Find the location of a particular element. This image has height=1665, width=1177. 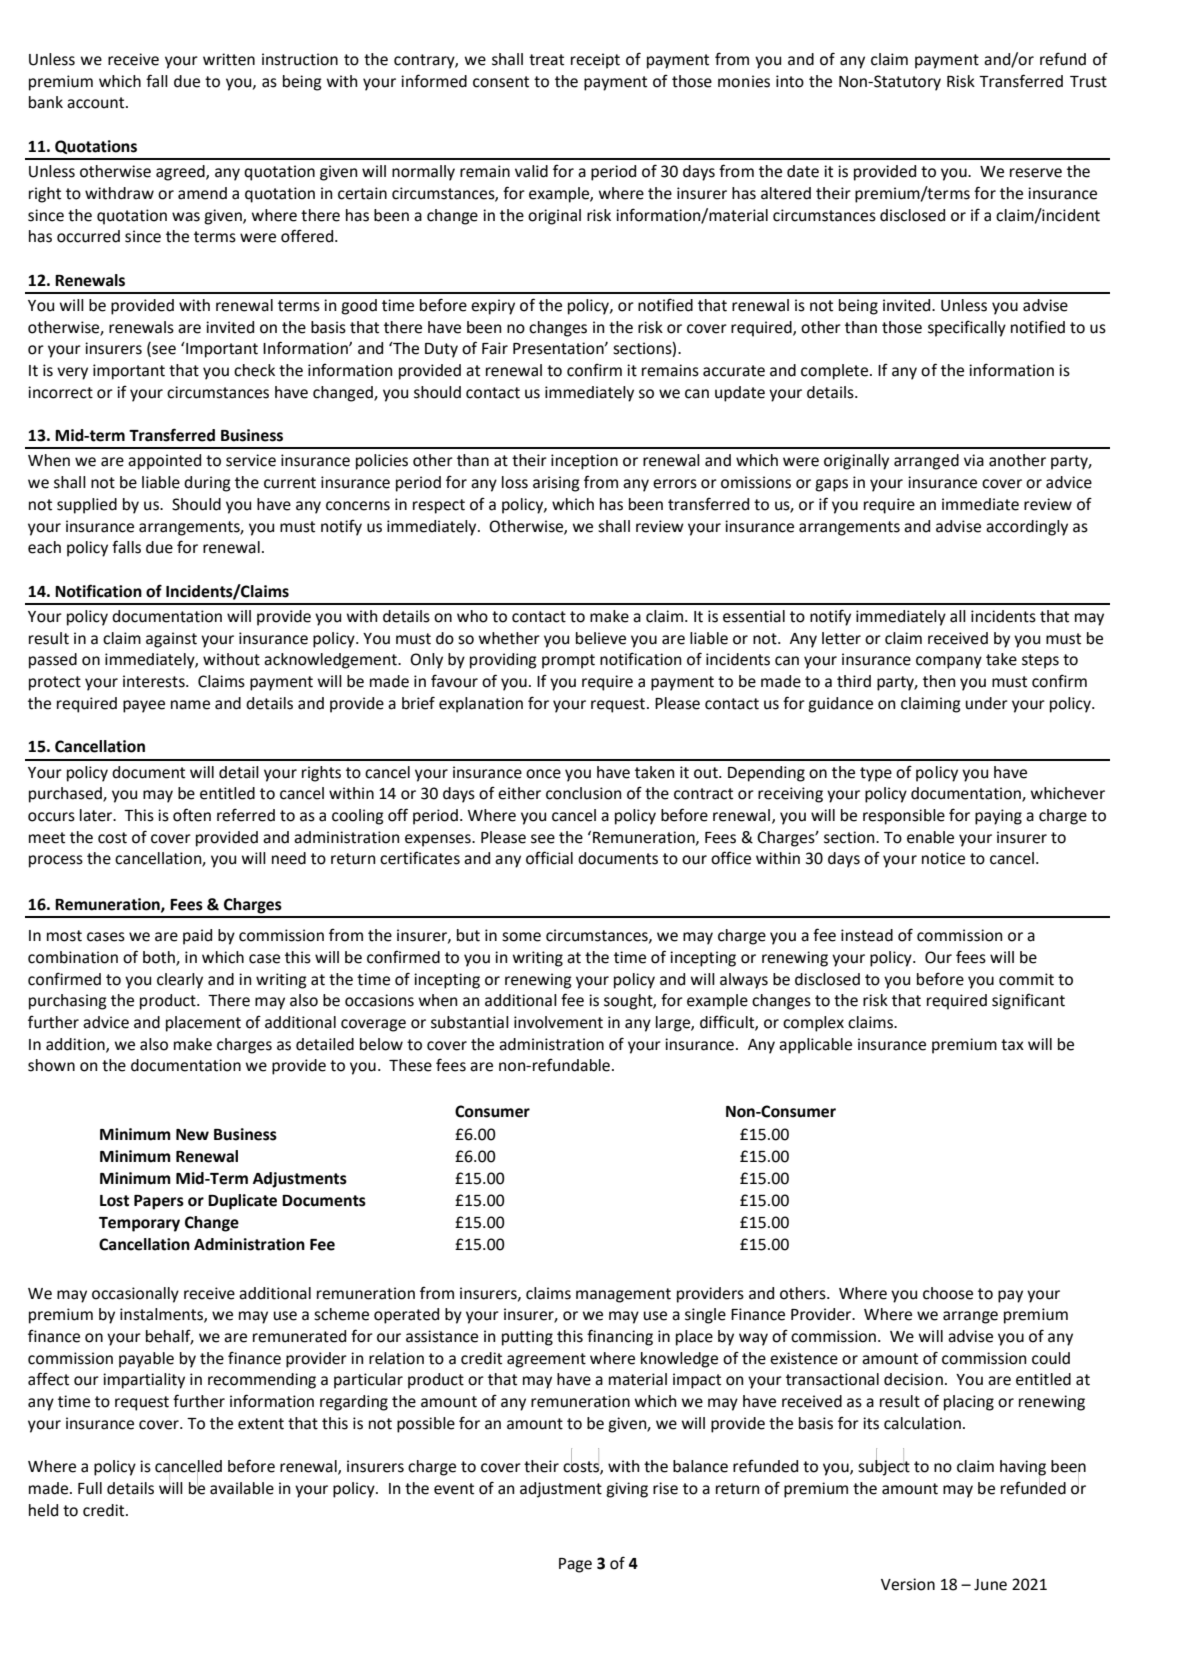

paying is located at coordinates (998, 817).
